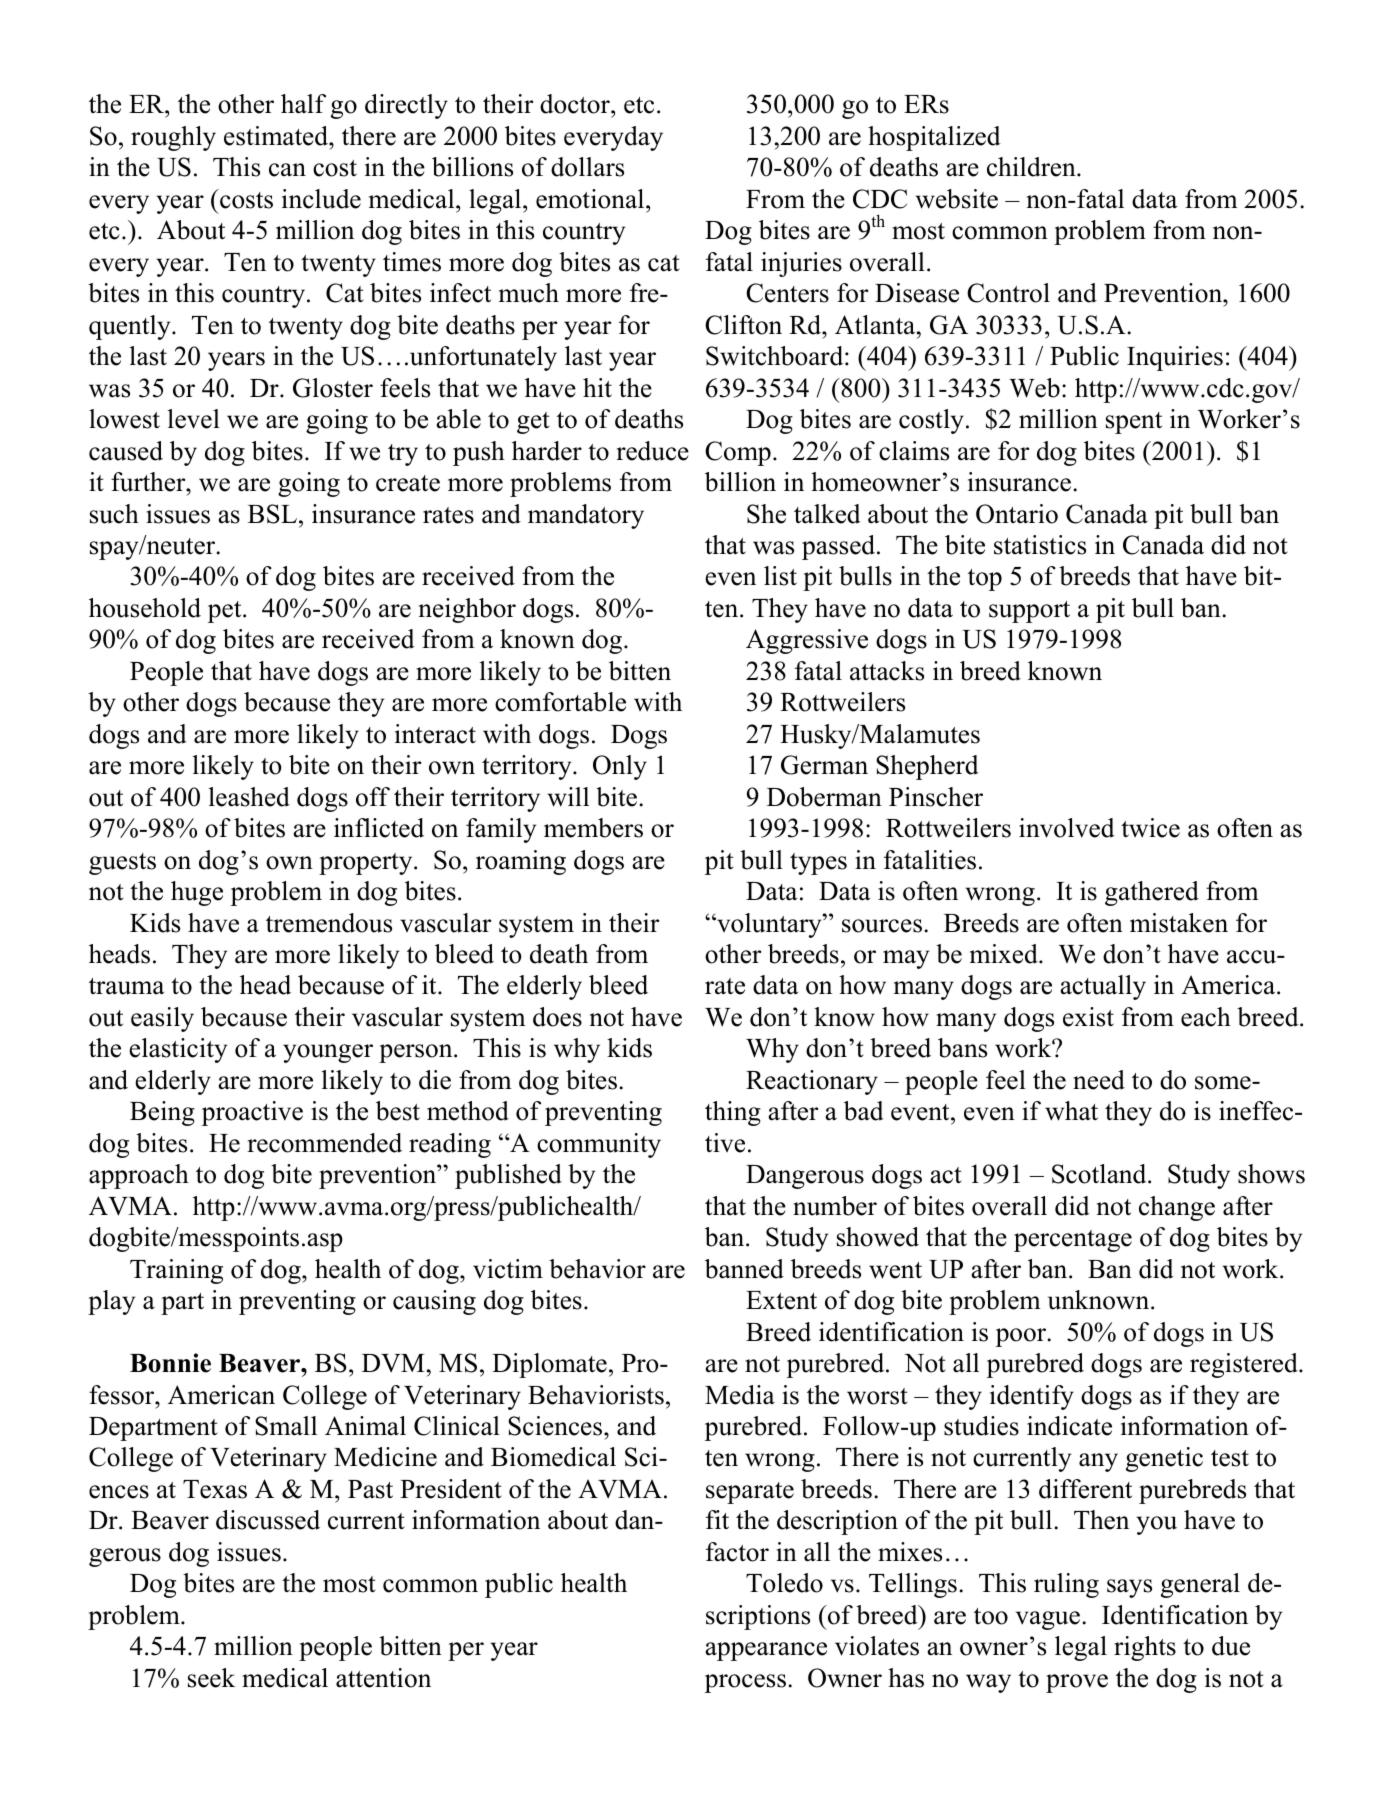 Image resolution: width=1395 pixels, height=1806 pixels. I want to click on recommended, so click(324, 1143).
